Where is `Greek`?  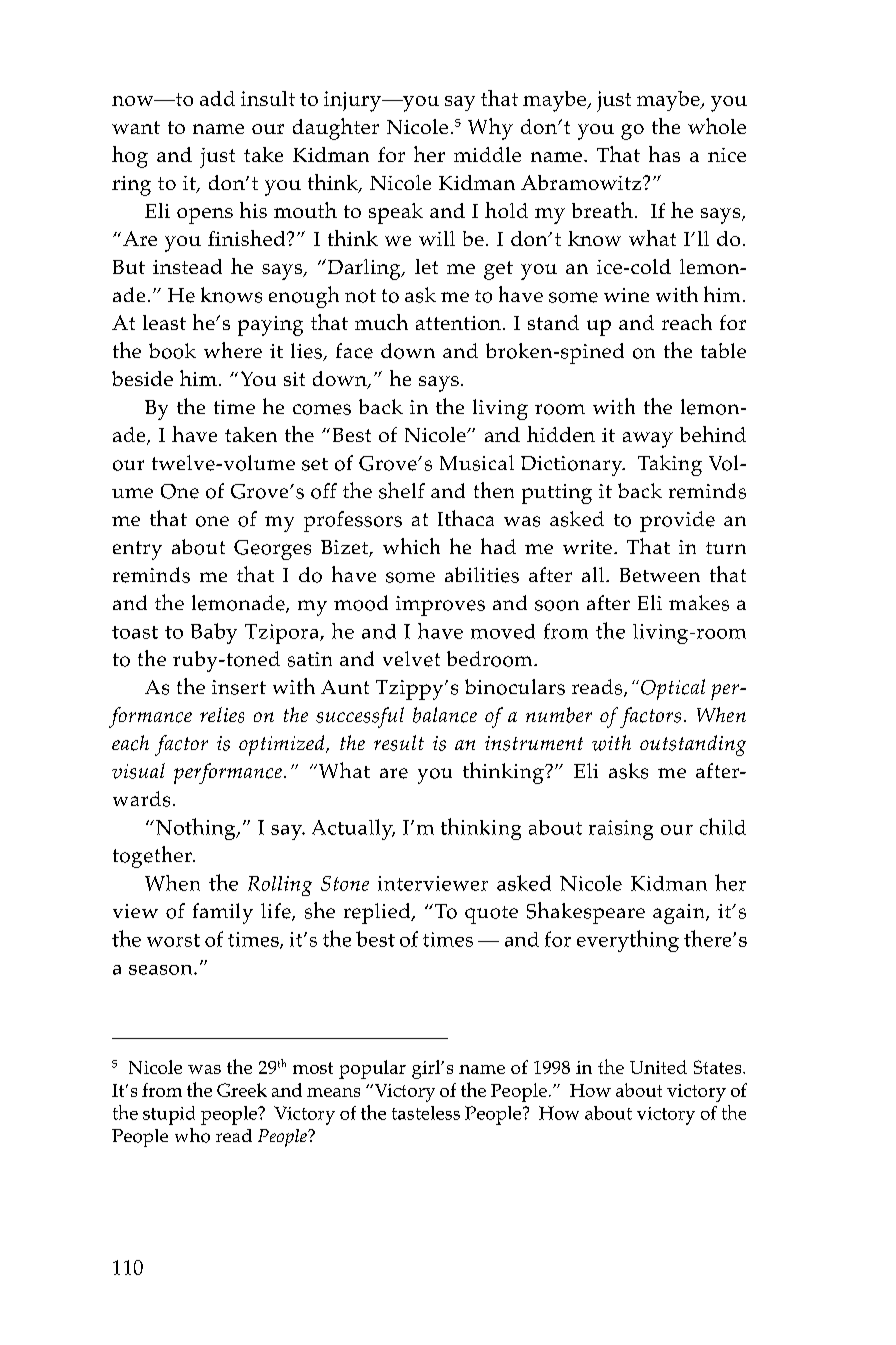 Greek is located at coordinates (242, 1090).
